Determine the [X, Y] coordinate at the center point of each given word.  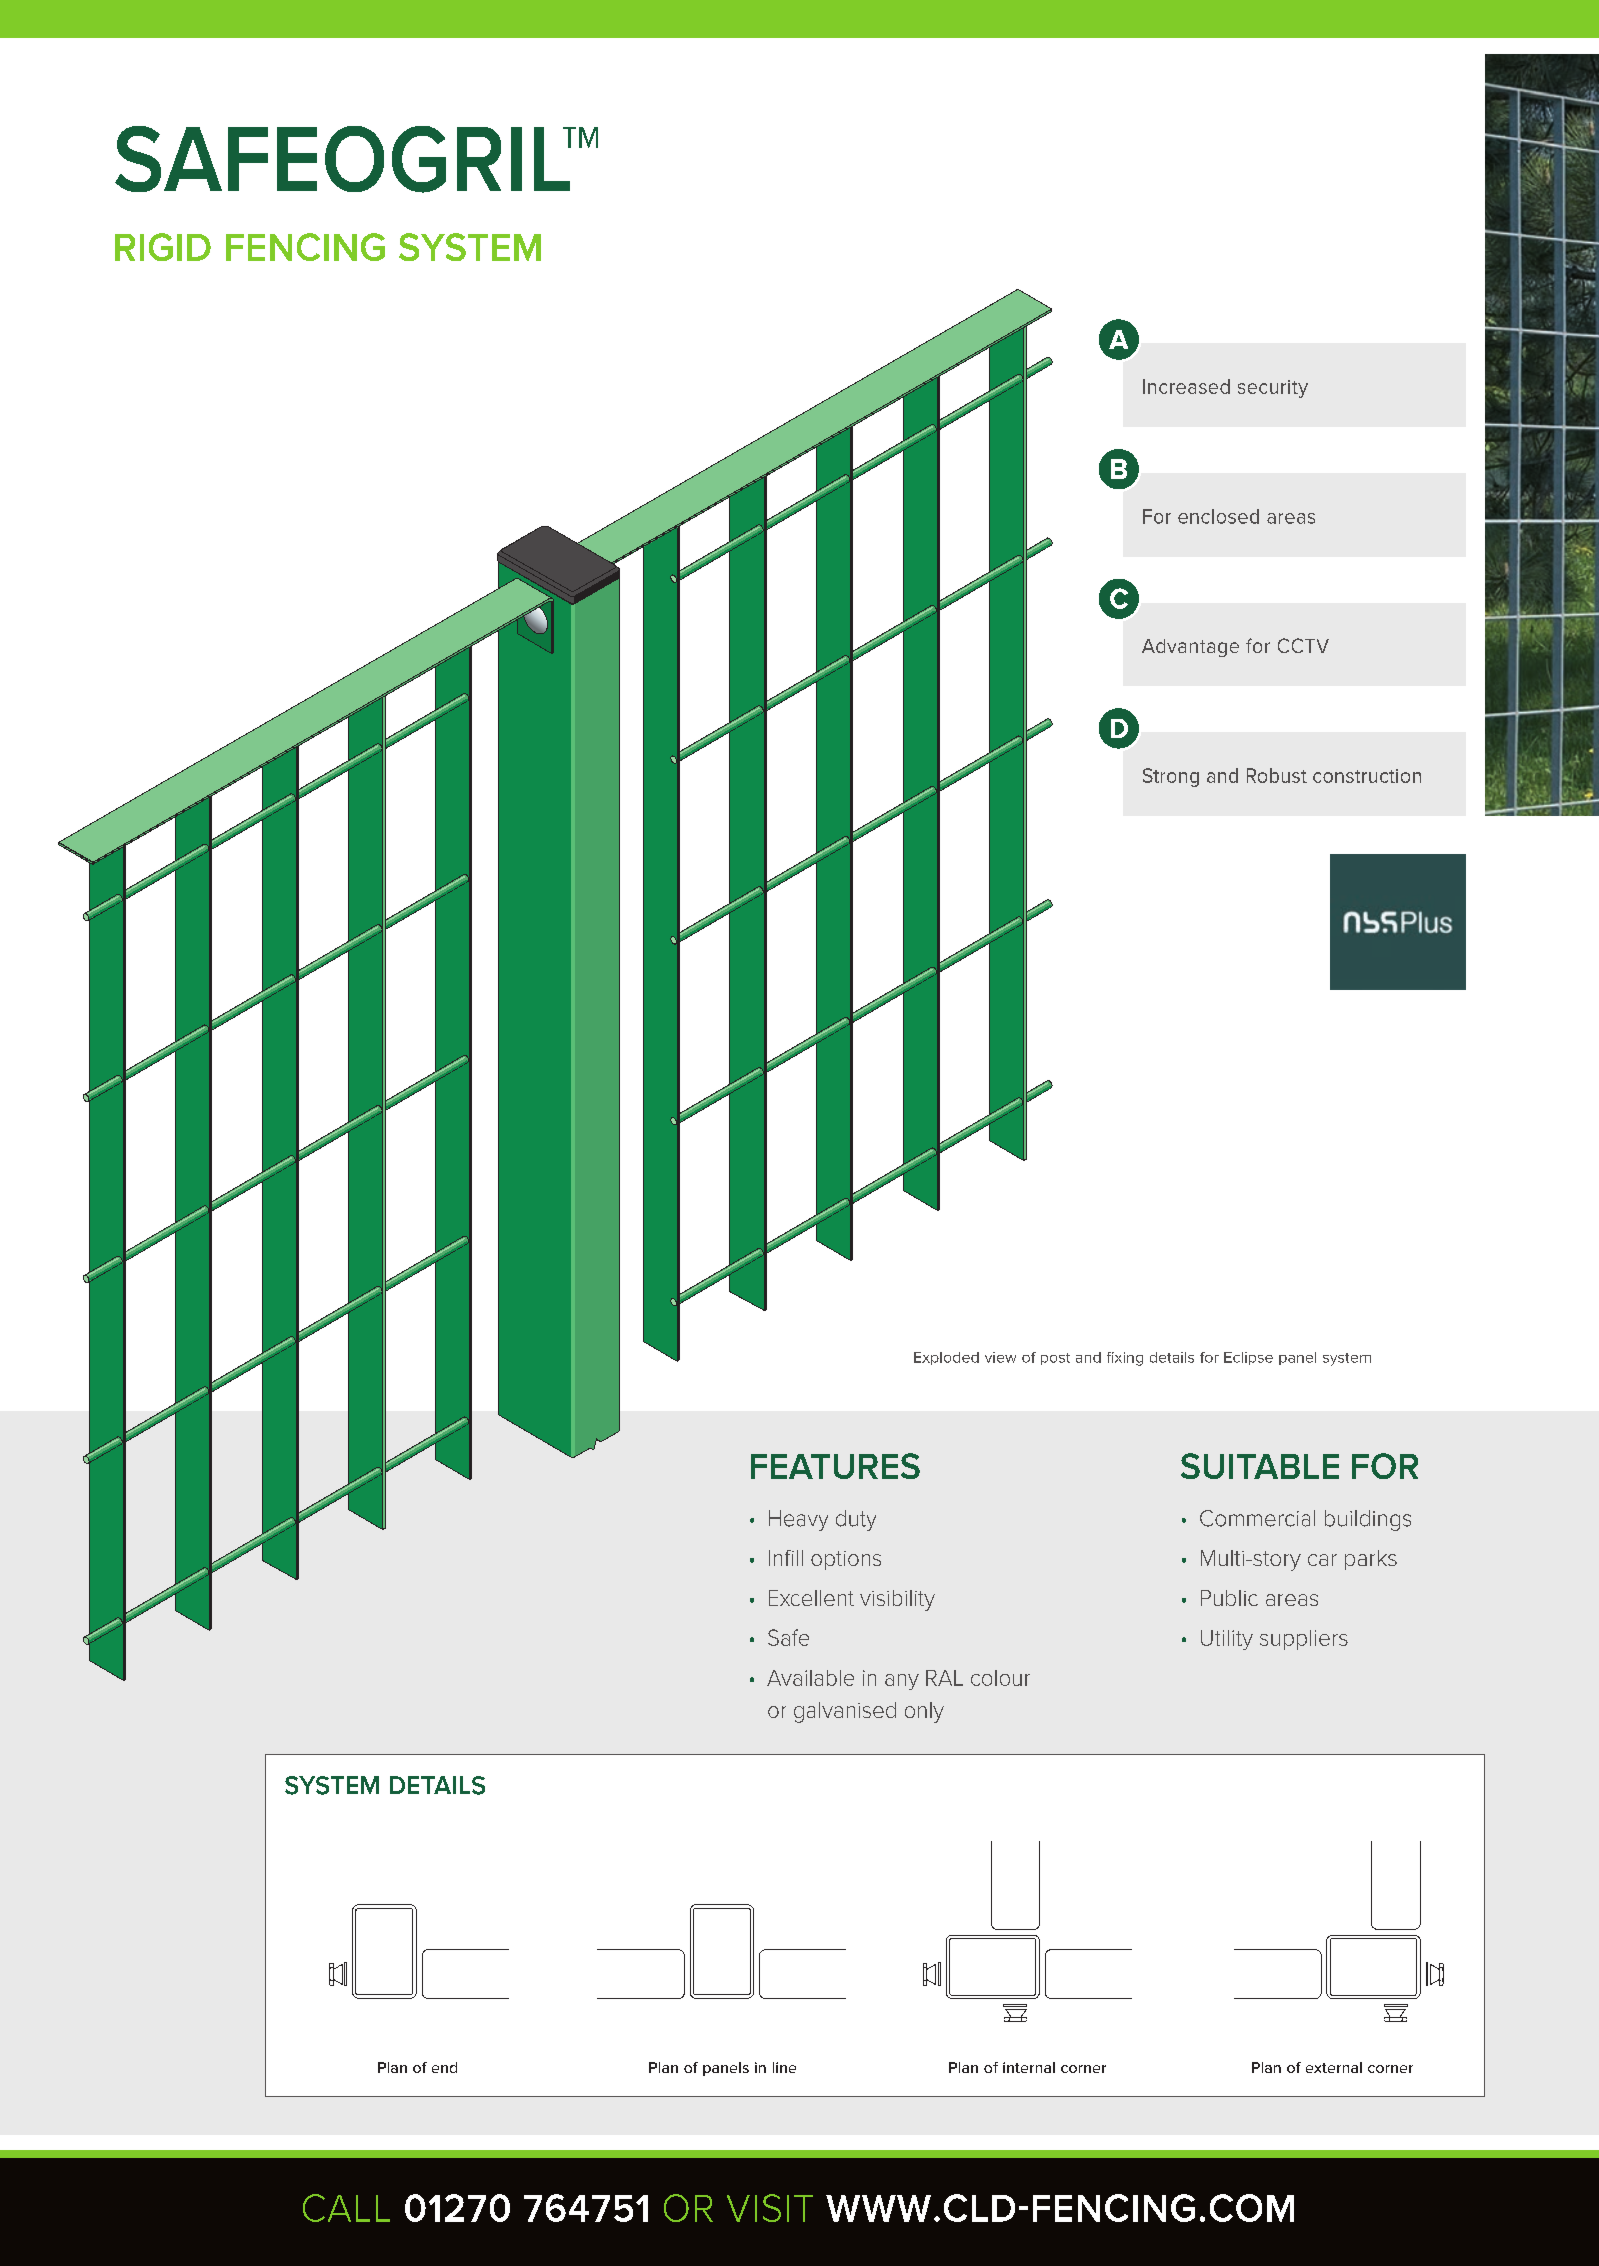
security [1273, 389]
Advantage [1190, 648]
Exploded [946, 1358]
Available [810, 1678]
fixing [1125, 1359]
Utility [1227, 1640]
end [444, 2067]
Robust [1277, 775]
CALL [346, 2208]
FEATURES [835, 1466]
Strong [1171, 777]
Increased [1186, 386]
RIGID [163, 247]
